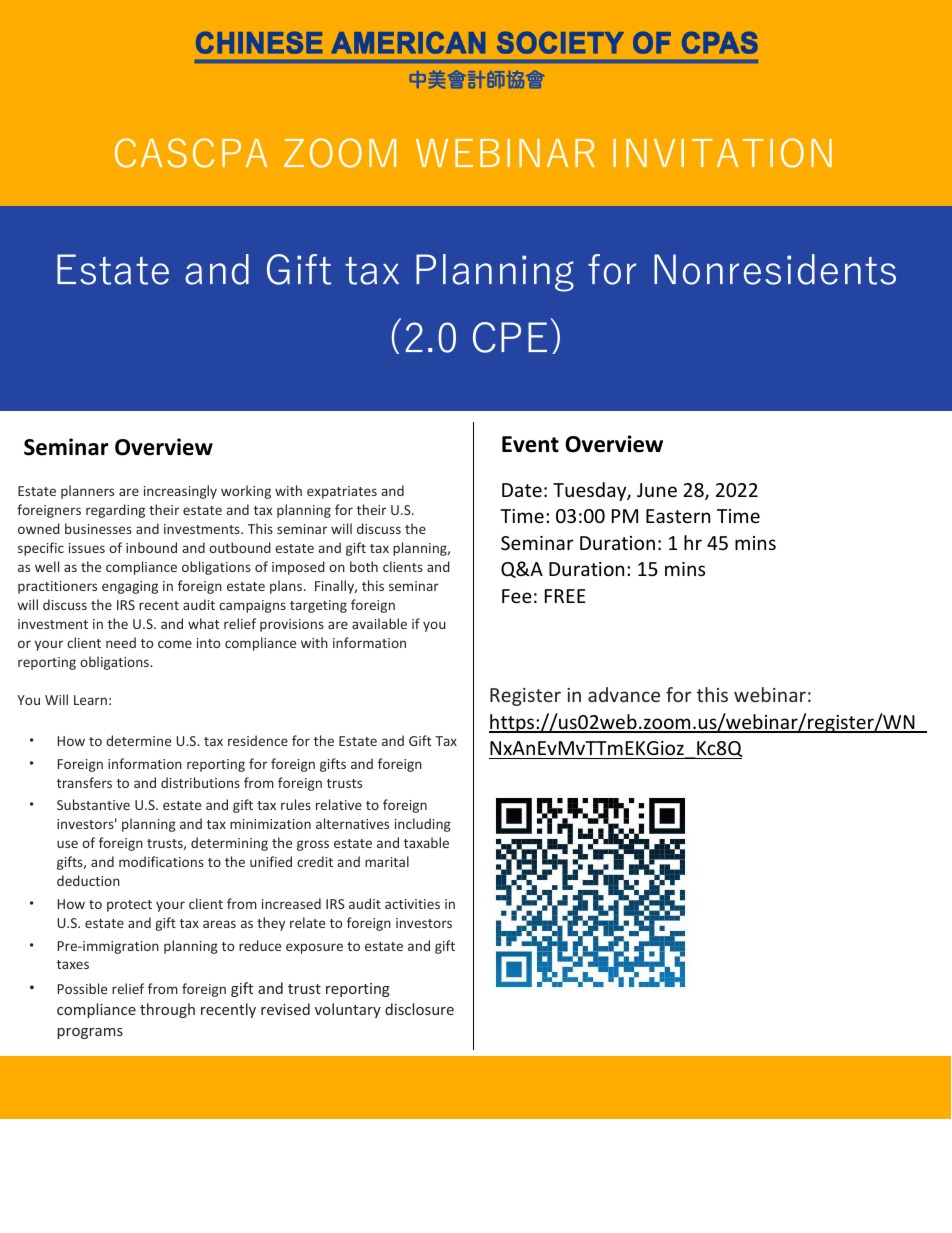 The height and width of the page is (1233, 952). I want to click on expatriates, so click(342, 492).
